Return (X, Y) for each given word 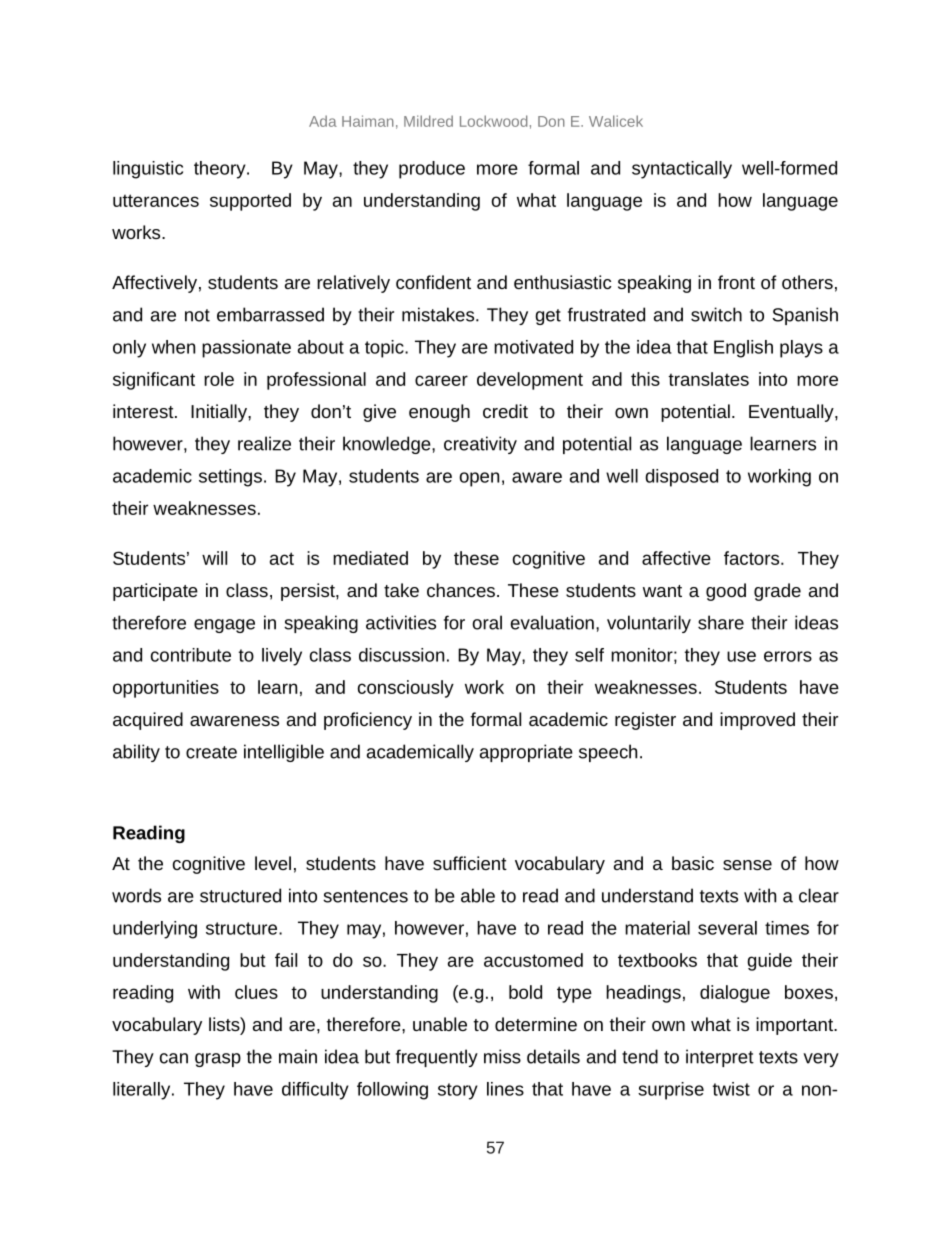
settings (230, 478)
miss (502, 1056)
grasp (218, 1060)
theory (221, 170)
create (211, 752)
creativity (480, 445)
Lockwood (493, 121)
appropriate (526, 753)
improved (757, 721)
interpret (720, 1058)
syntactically (682, 170)
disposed (681, 478)
